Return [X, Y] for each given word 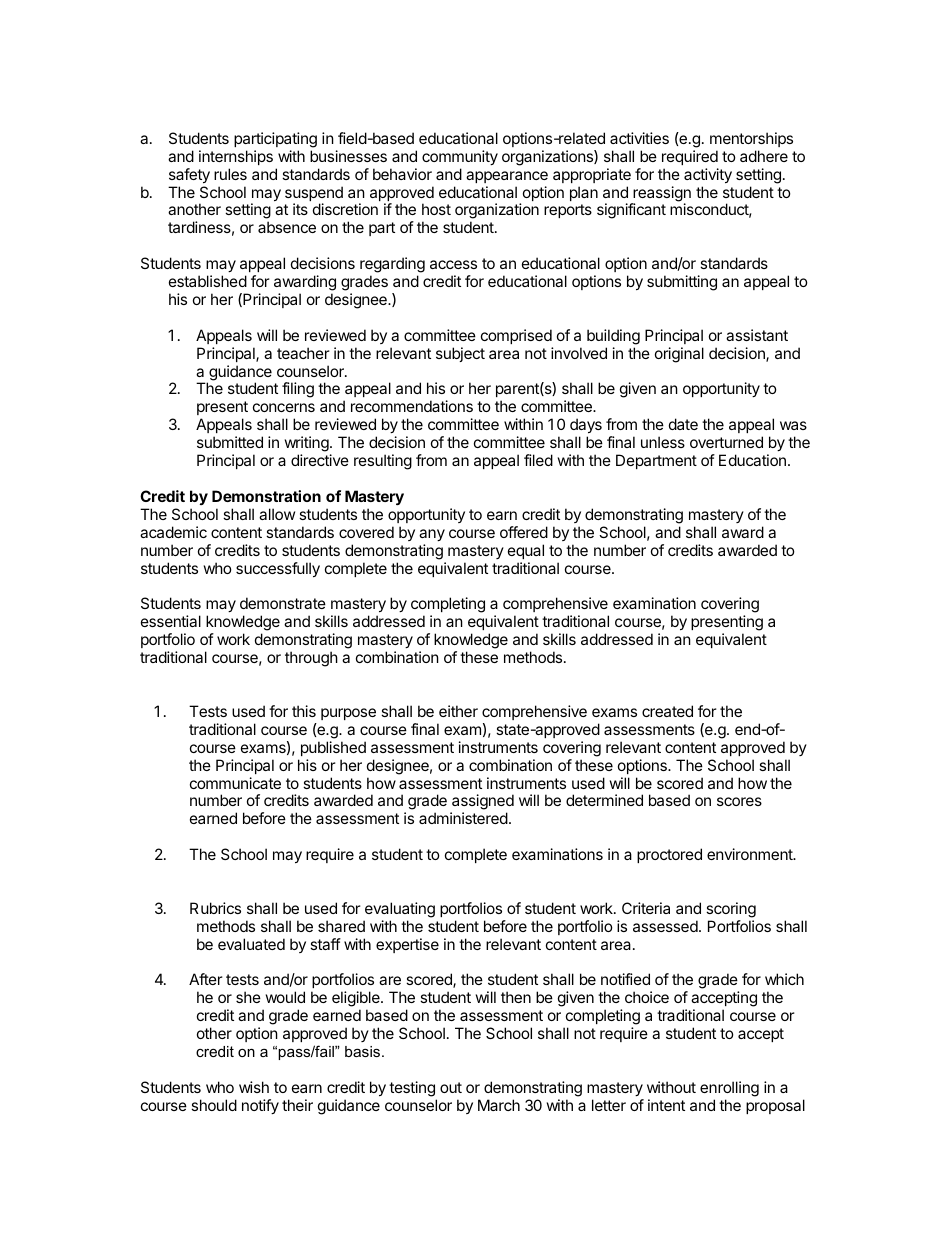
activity [708, 175]
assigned [482, 803]
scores [739, 801]
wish [254, 1087]
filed [538, 460]
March [499, 1105]
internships [236, 157]
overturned [726, 442]
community [460, 157]
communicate [235, 783]
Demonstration [266, 496]
